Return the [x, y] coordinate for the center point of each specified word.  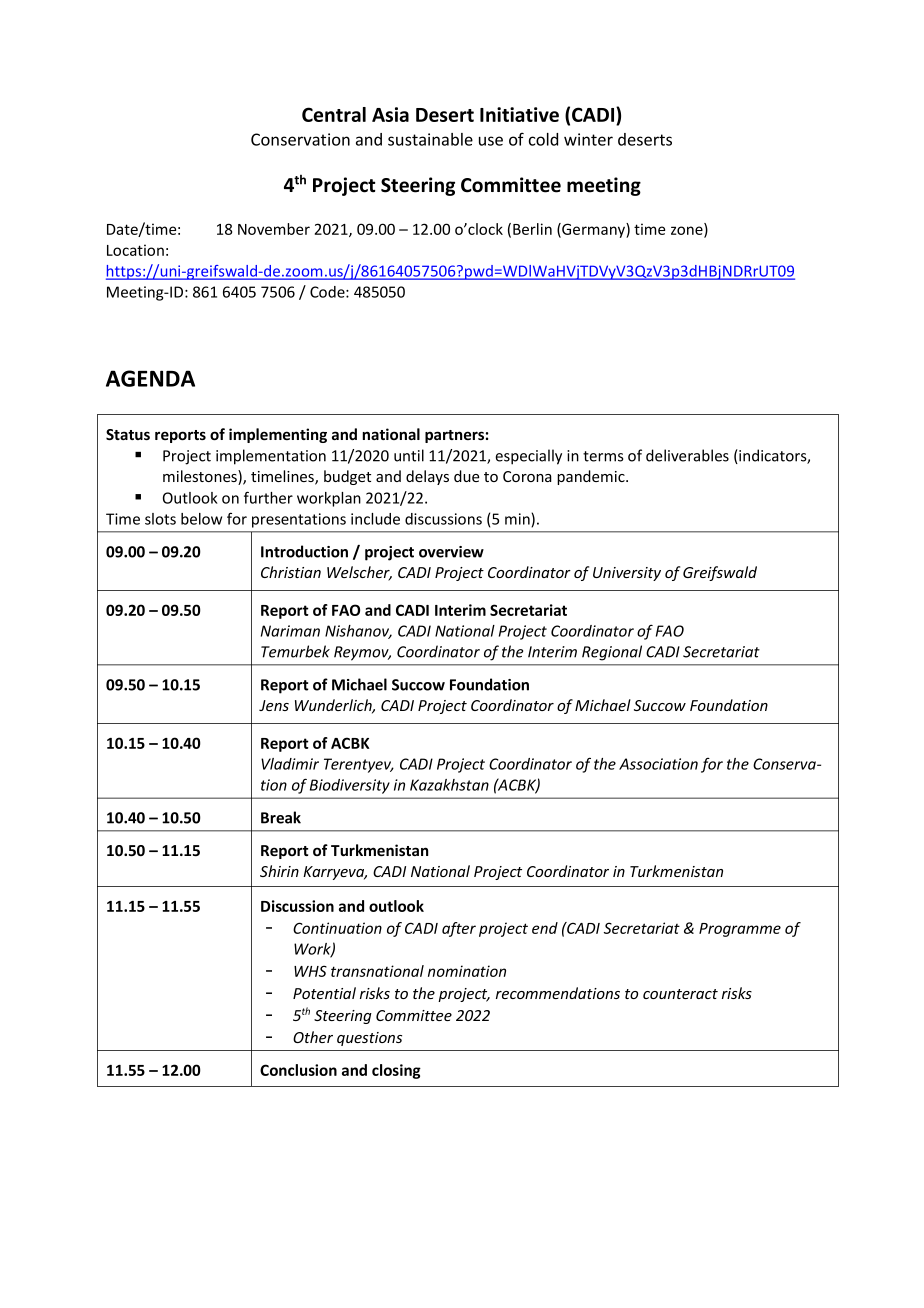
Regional [612, 653]
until [409, 455]
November [274, 229]
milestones [201, 477]
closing [396, 1071]
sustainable [430, 139]
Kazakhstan [449, 785]
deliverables [687, 455]
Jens [274, 705]
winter [588, 139]
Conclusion [298, 1070]
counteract [680, 994]
